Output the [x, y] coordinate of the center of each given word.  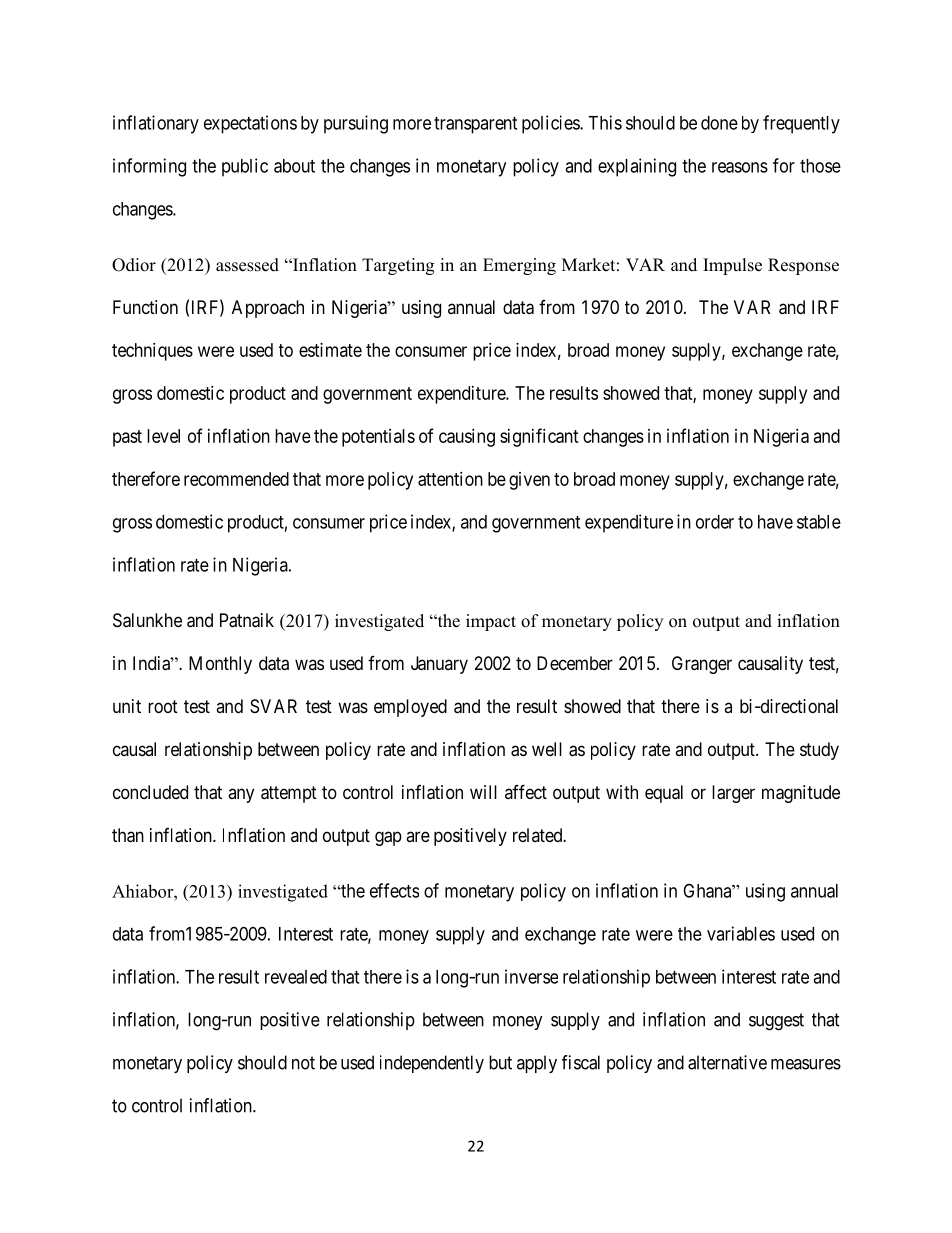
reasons [740, 167]
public [245, 167]
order [715, 522]
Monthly [220, 665]
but [500, 1062]
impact [491, 622]
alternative [727, 1062]
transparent [475, 125]
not [303, 1063]
